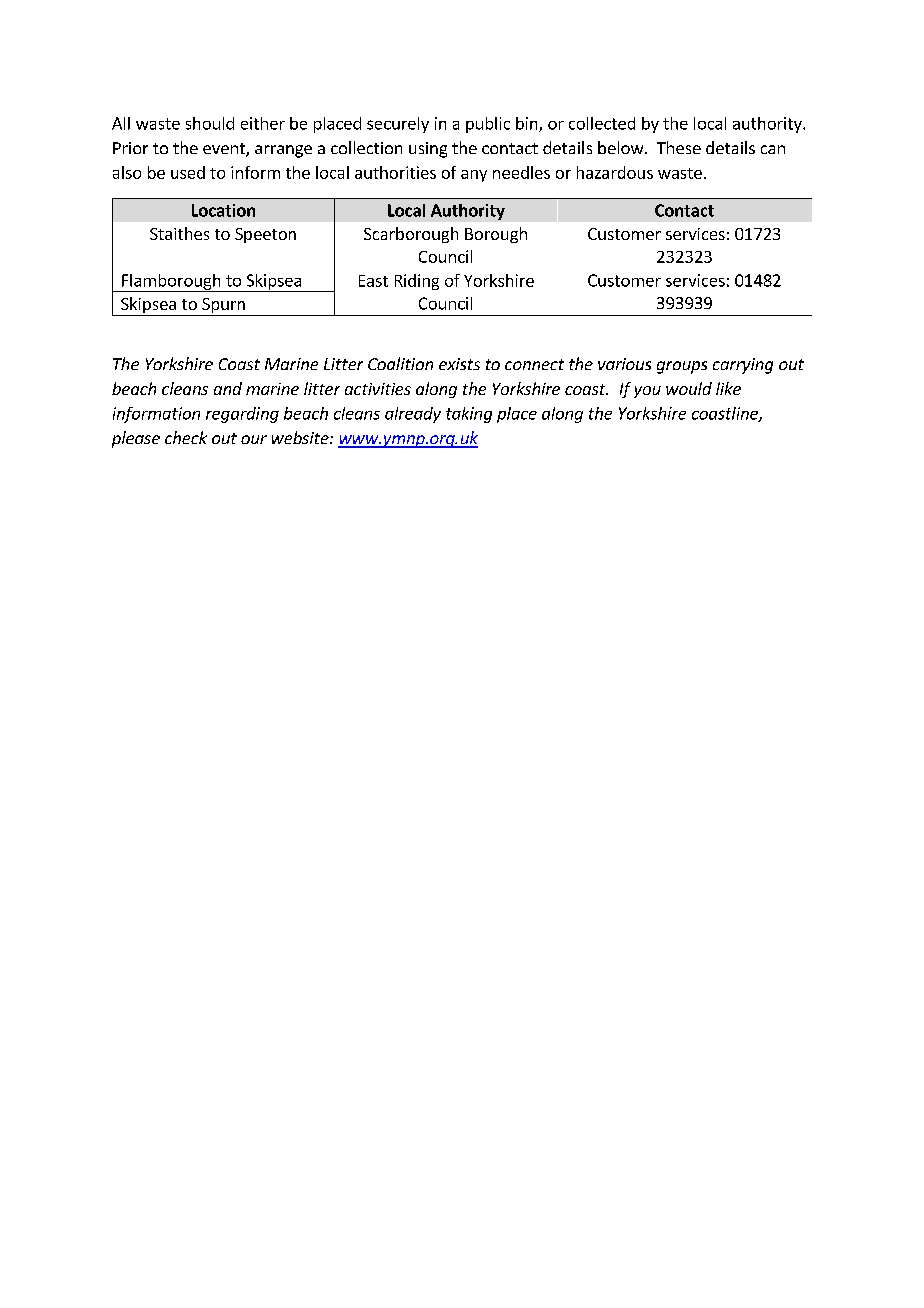  Describe the element at coordinates (488, 125) in the screenshot. I see `public` at that location.
